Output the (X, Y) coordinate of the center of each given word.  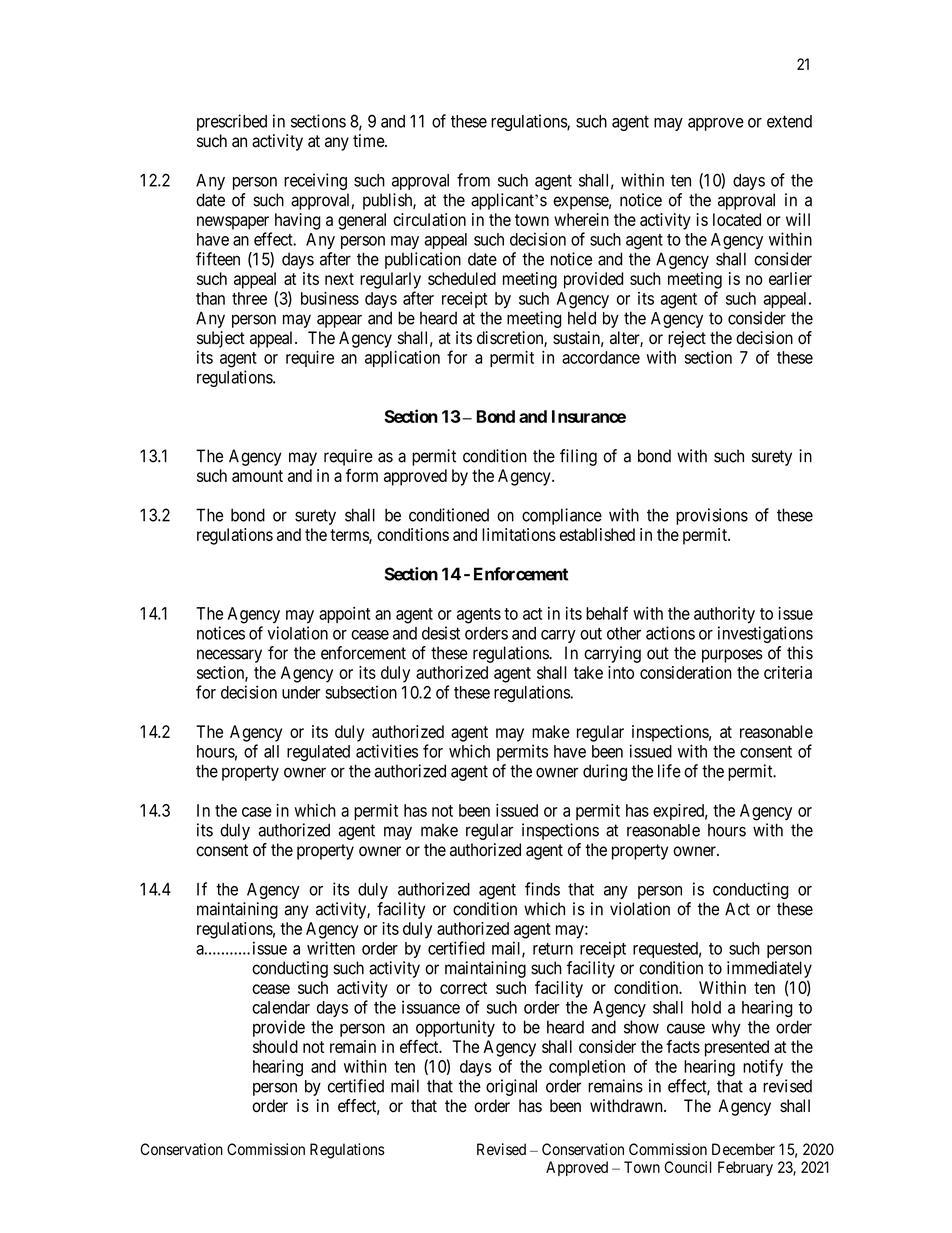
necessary (229, 656)
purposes (732, 656)
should (275, 1046)
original (511, 1087)
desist (441, 633)
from (473, 180)
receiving (315, 181)
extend (789, 121)
